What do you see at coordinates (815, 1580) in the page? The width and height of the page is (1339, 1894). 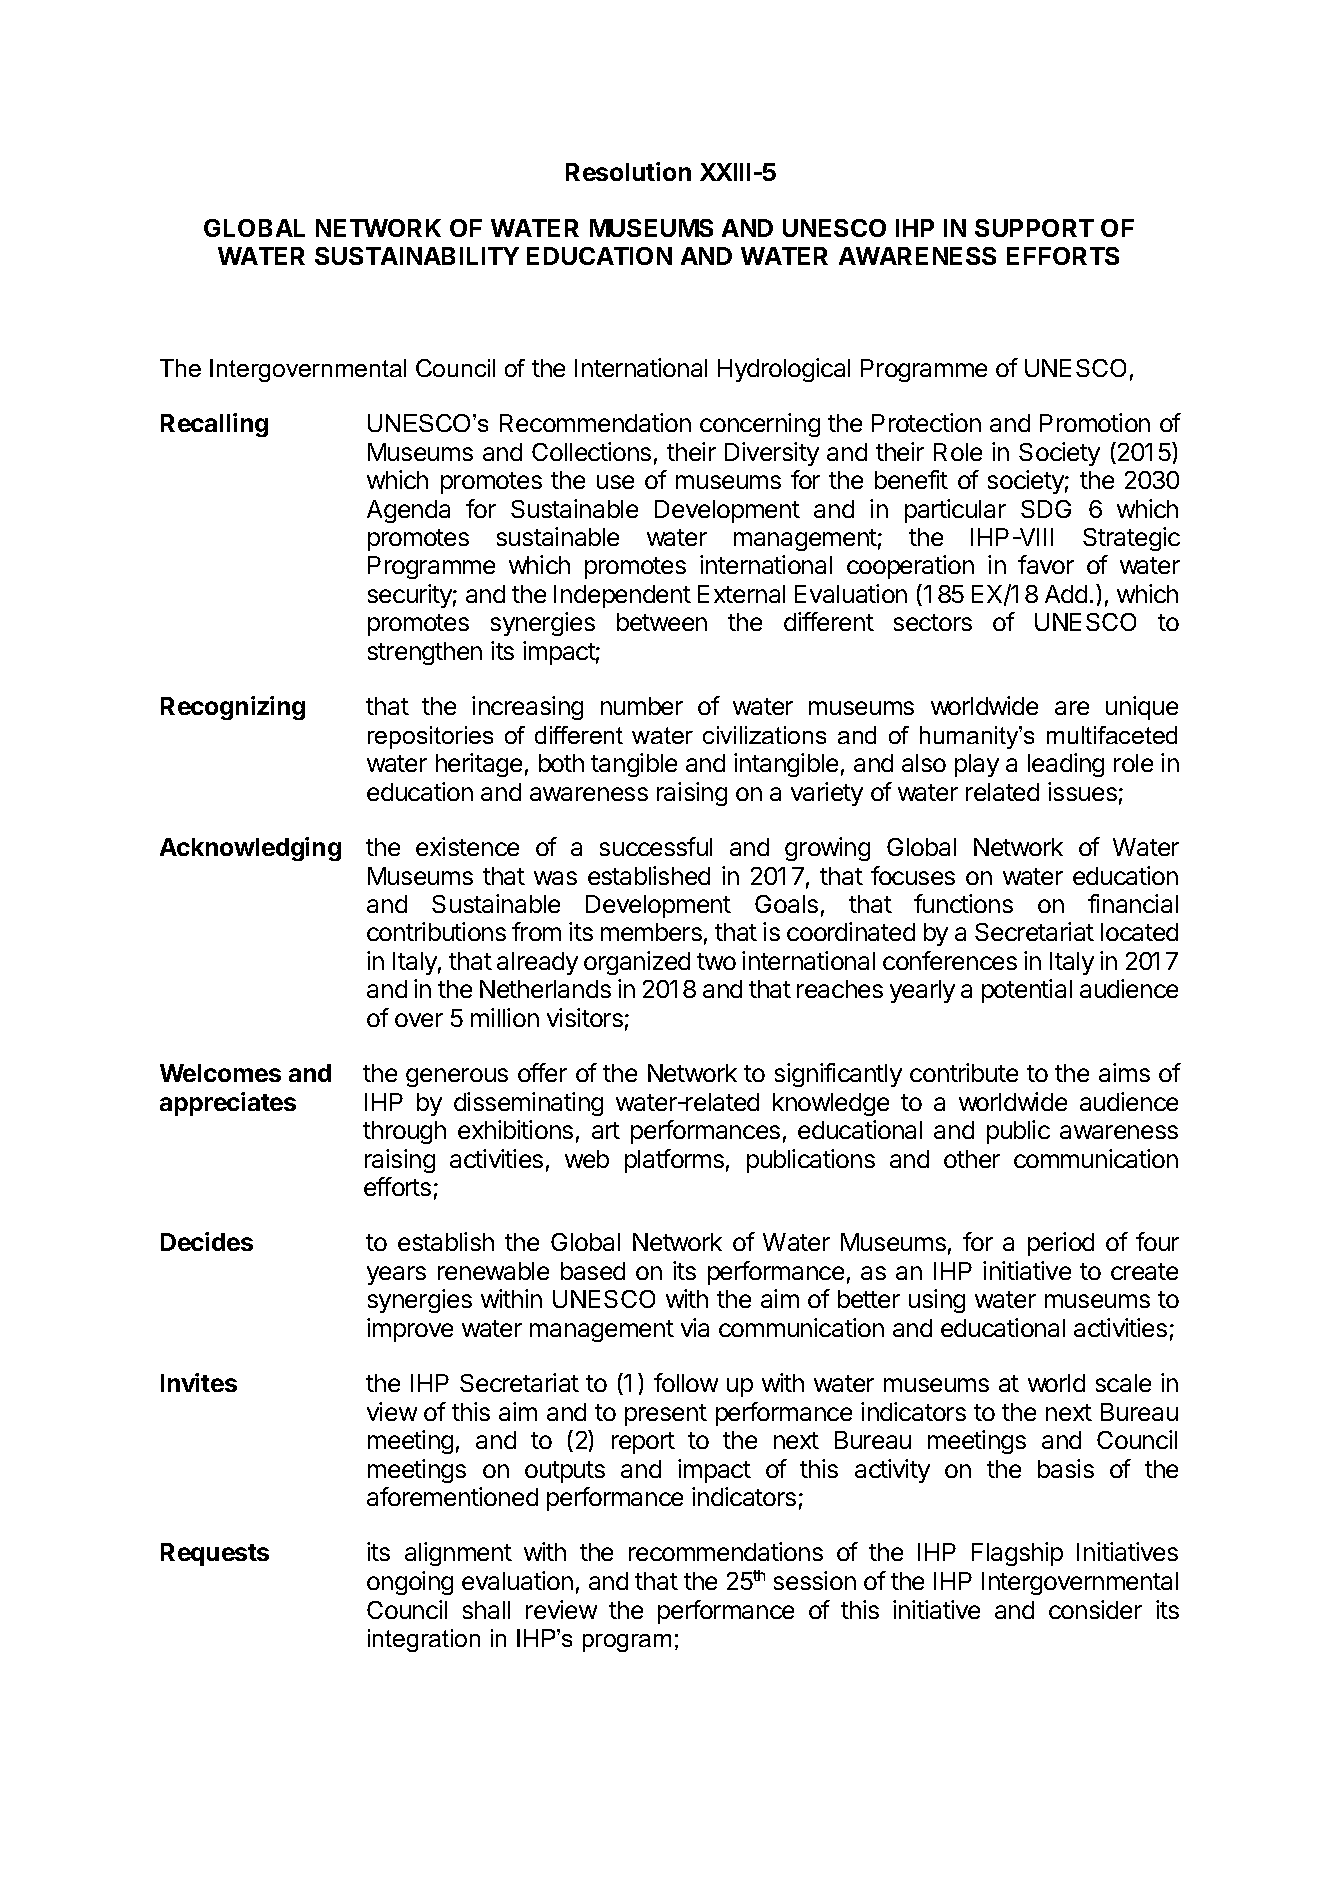 I see `session` at bounding box center [815, 1580].
